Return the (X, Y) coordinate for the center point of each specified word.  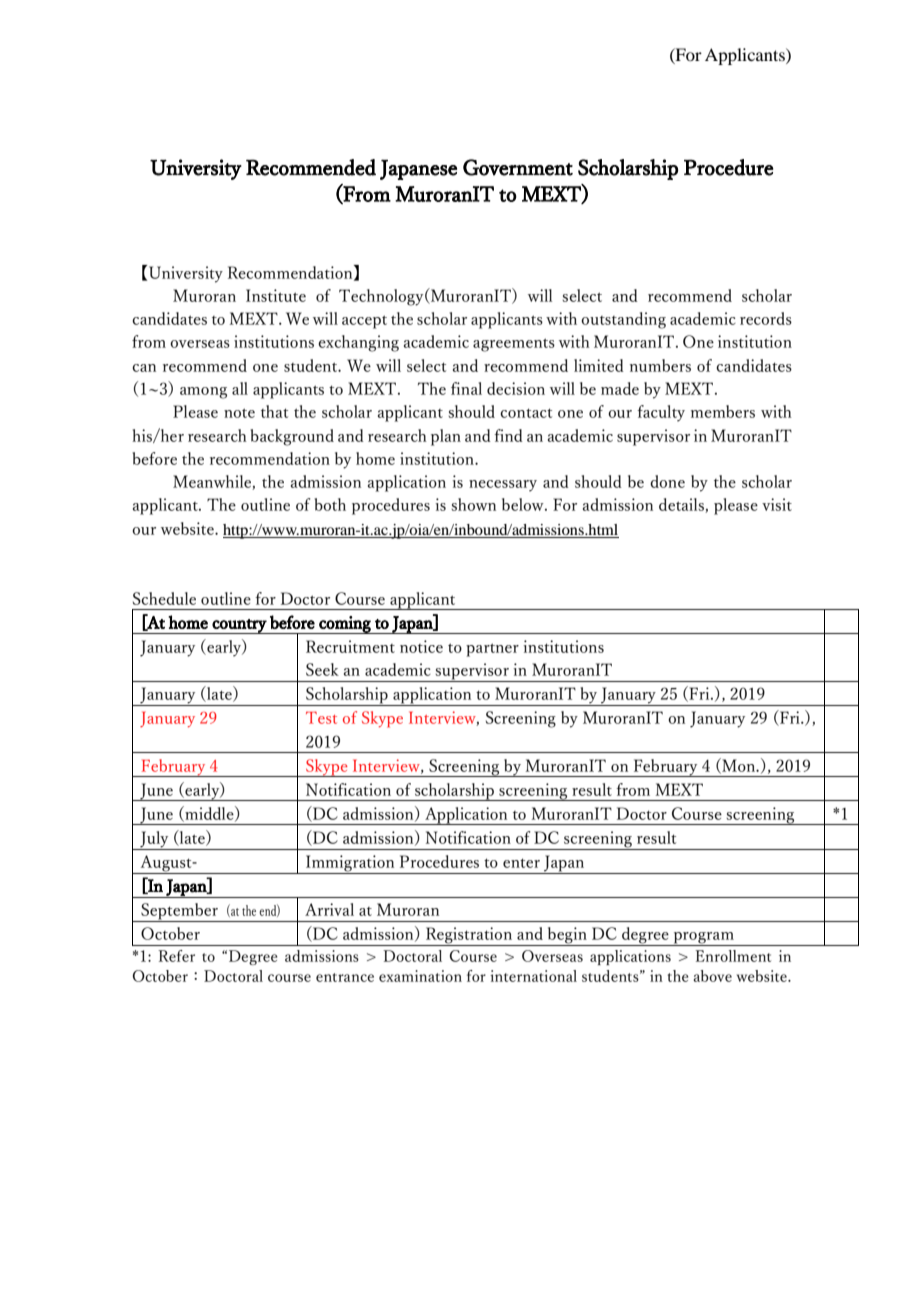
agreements (514, 345)
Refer (176, 956)
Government (518, 167)
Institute (276, 295)
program (703, 939)
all (240, 388)
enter (521, 863)
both (330, 504)
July (154, 840)
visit (777, 504)
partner (492, 650)
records (766, 318)
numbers (660, 365)
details (682, 505)
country (240, 626)
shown (473, 504)
